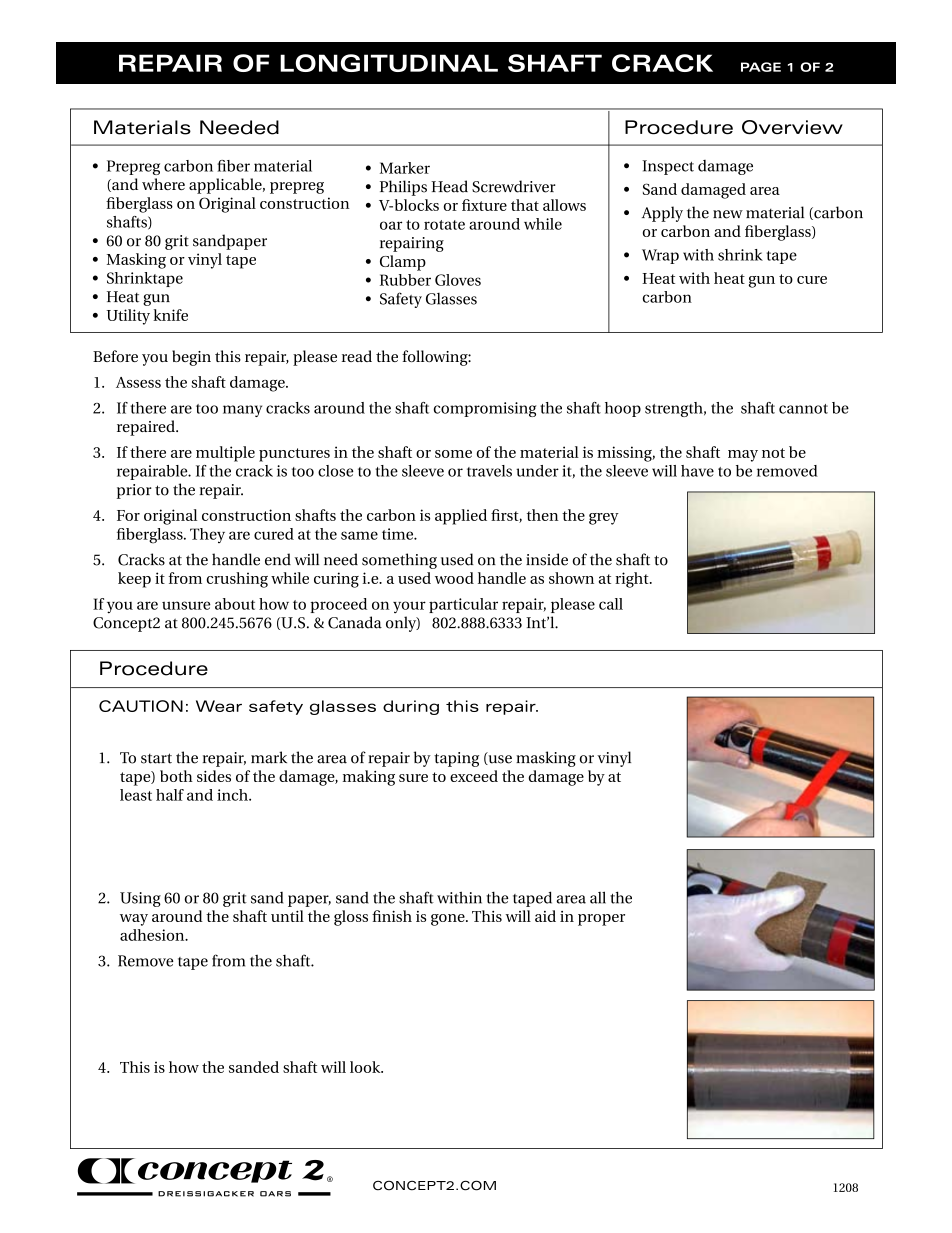  I want to click on Wear, so click(219, 706).
